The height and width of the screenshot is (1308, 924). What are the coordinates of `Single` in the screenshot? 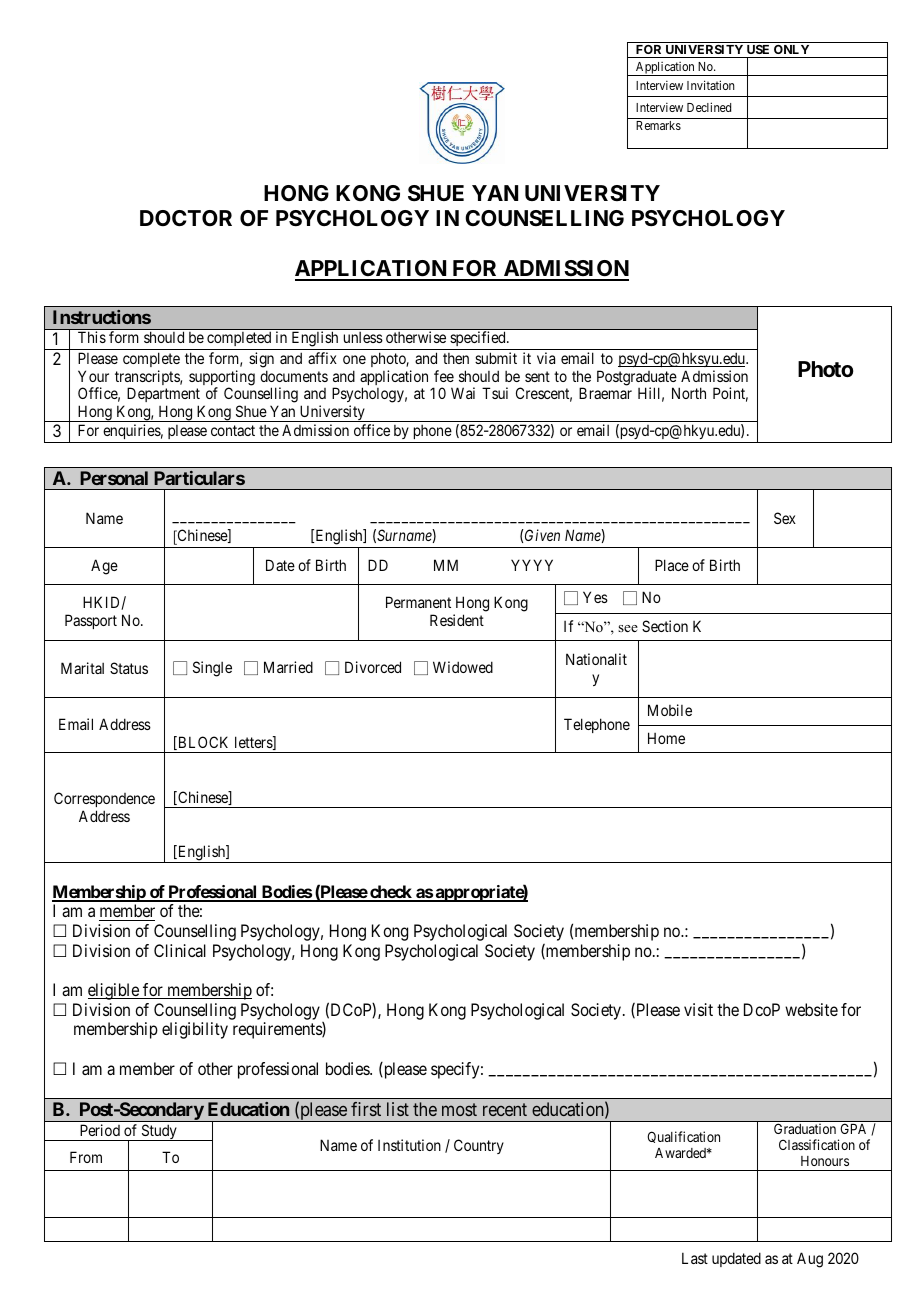 It's located at (212, 669).
